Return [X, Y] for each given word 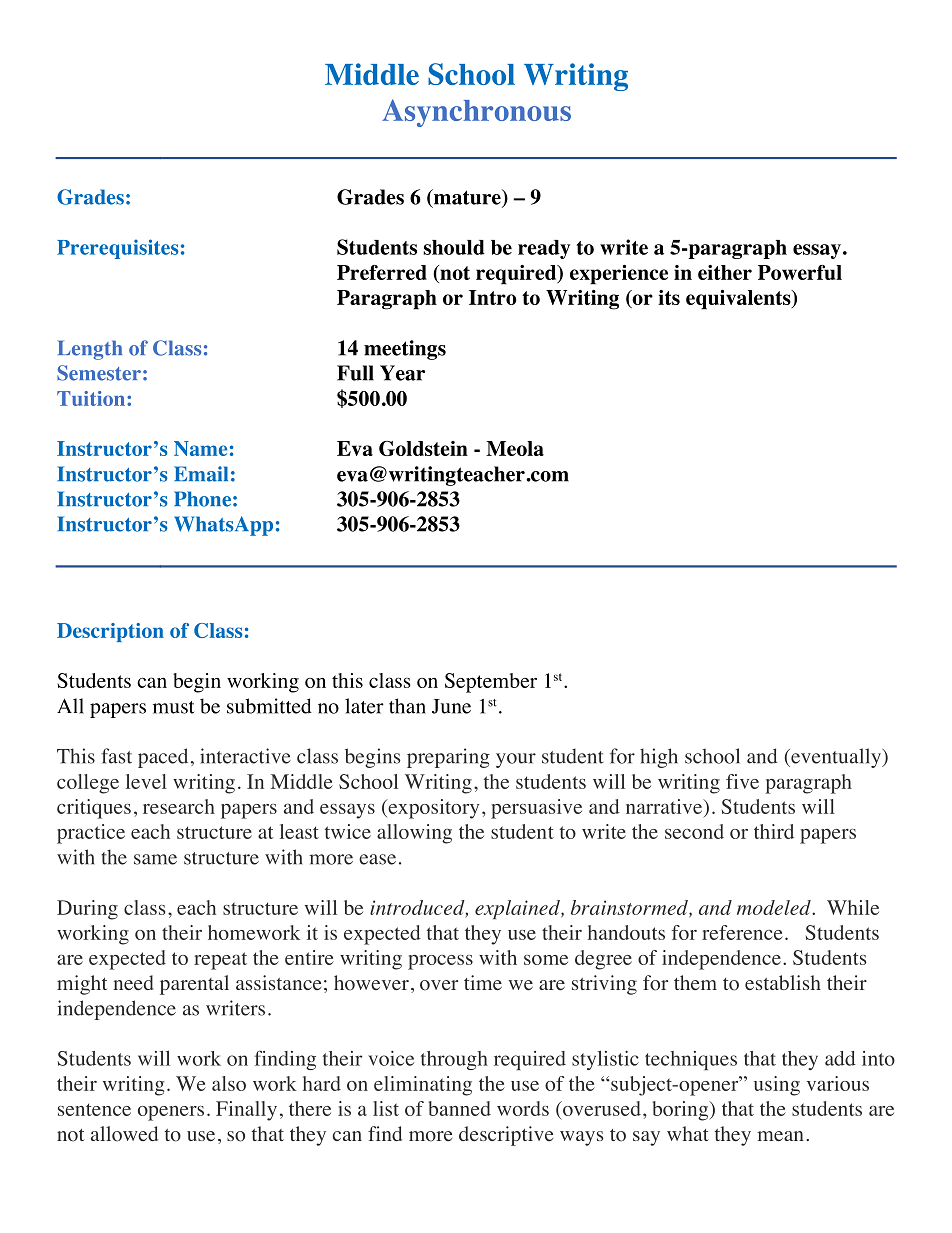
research [179, 806]
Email [201, 474]
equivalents [739, 300]
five [742, 781]
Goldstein [423, 448]
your [516, 760]
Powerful [800, 272]
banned [459, 1108]
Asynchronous [476, 113]
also [229, 1083]
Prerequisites [118, 249]
